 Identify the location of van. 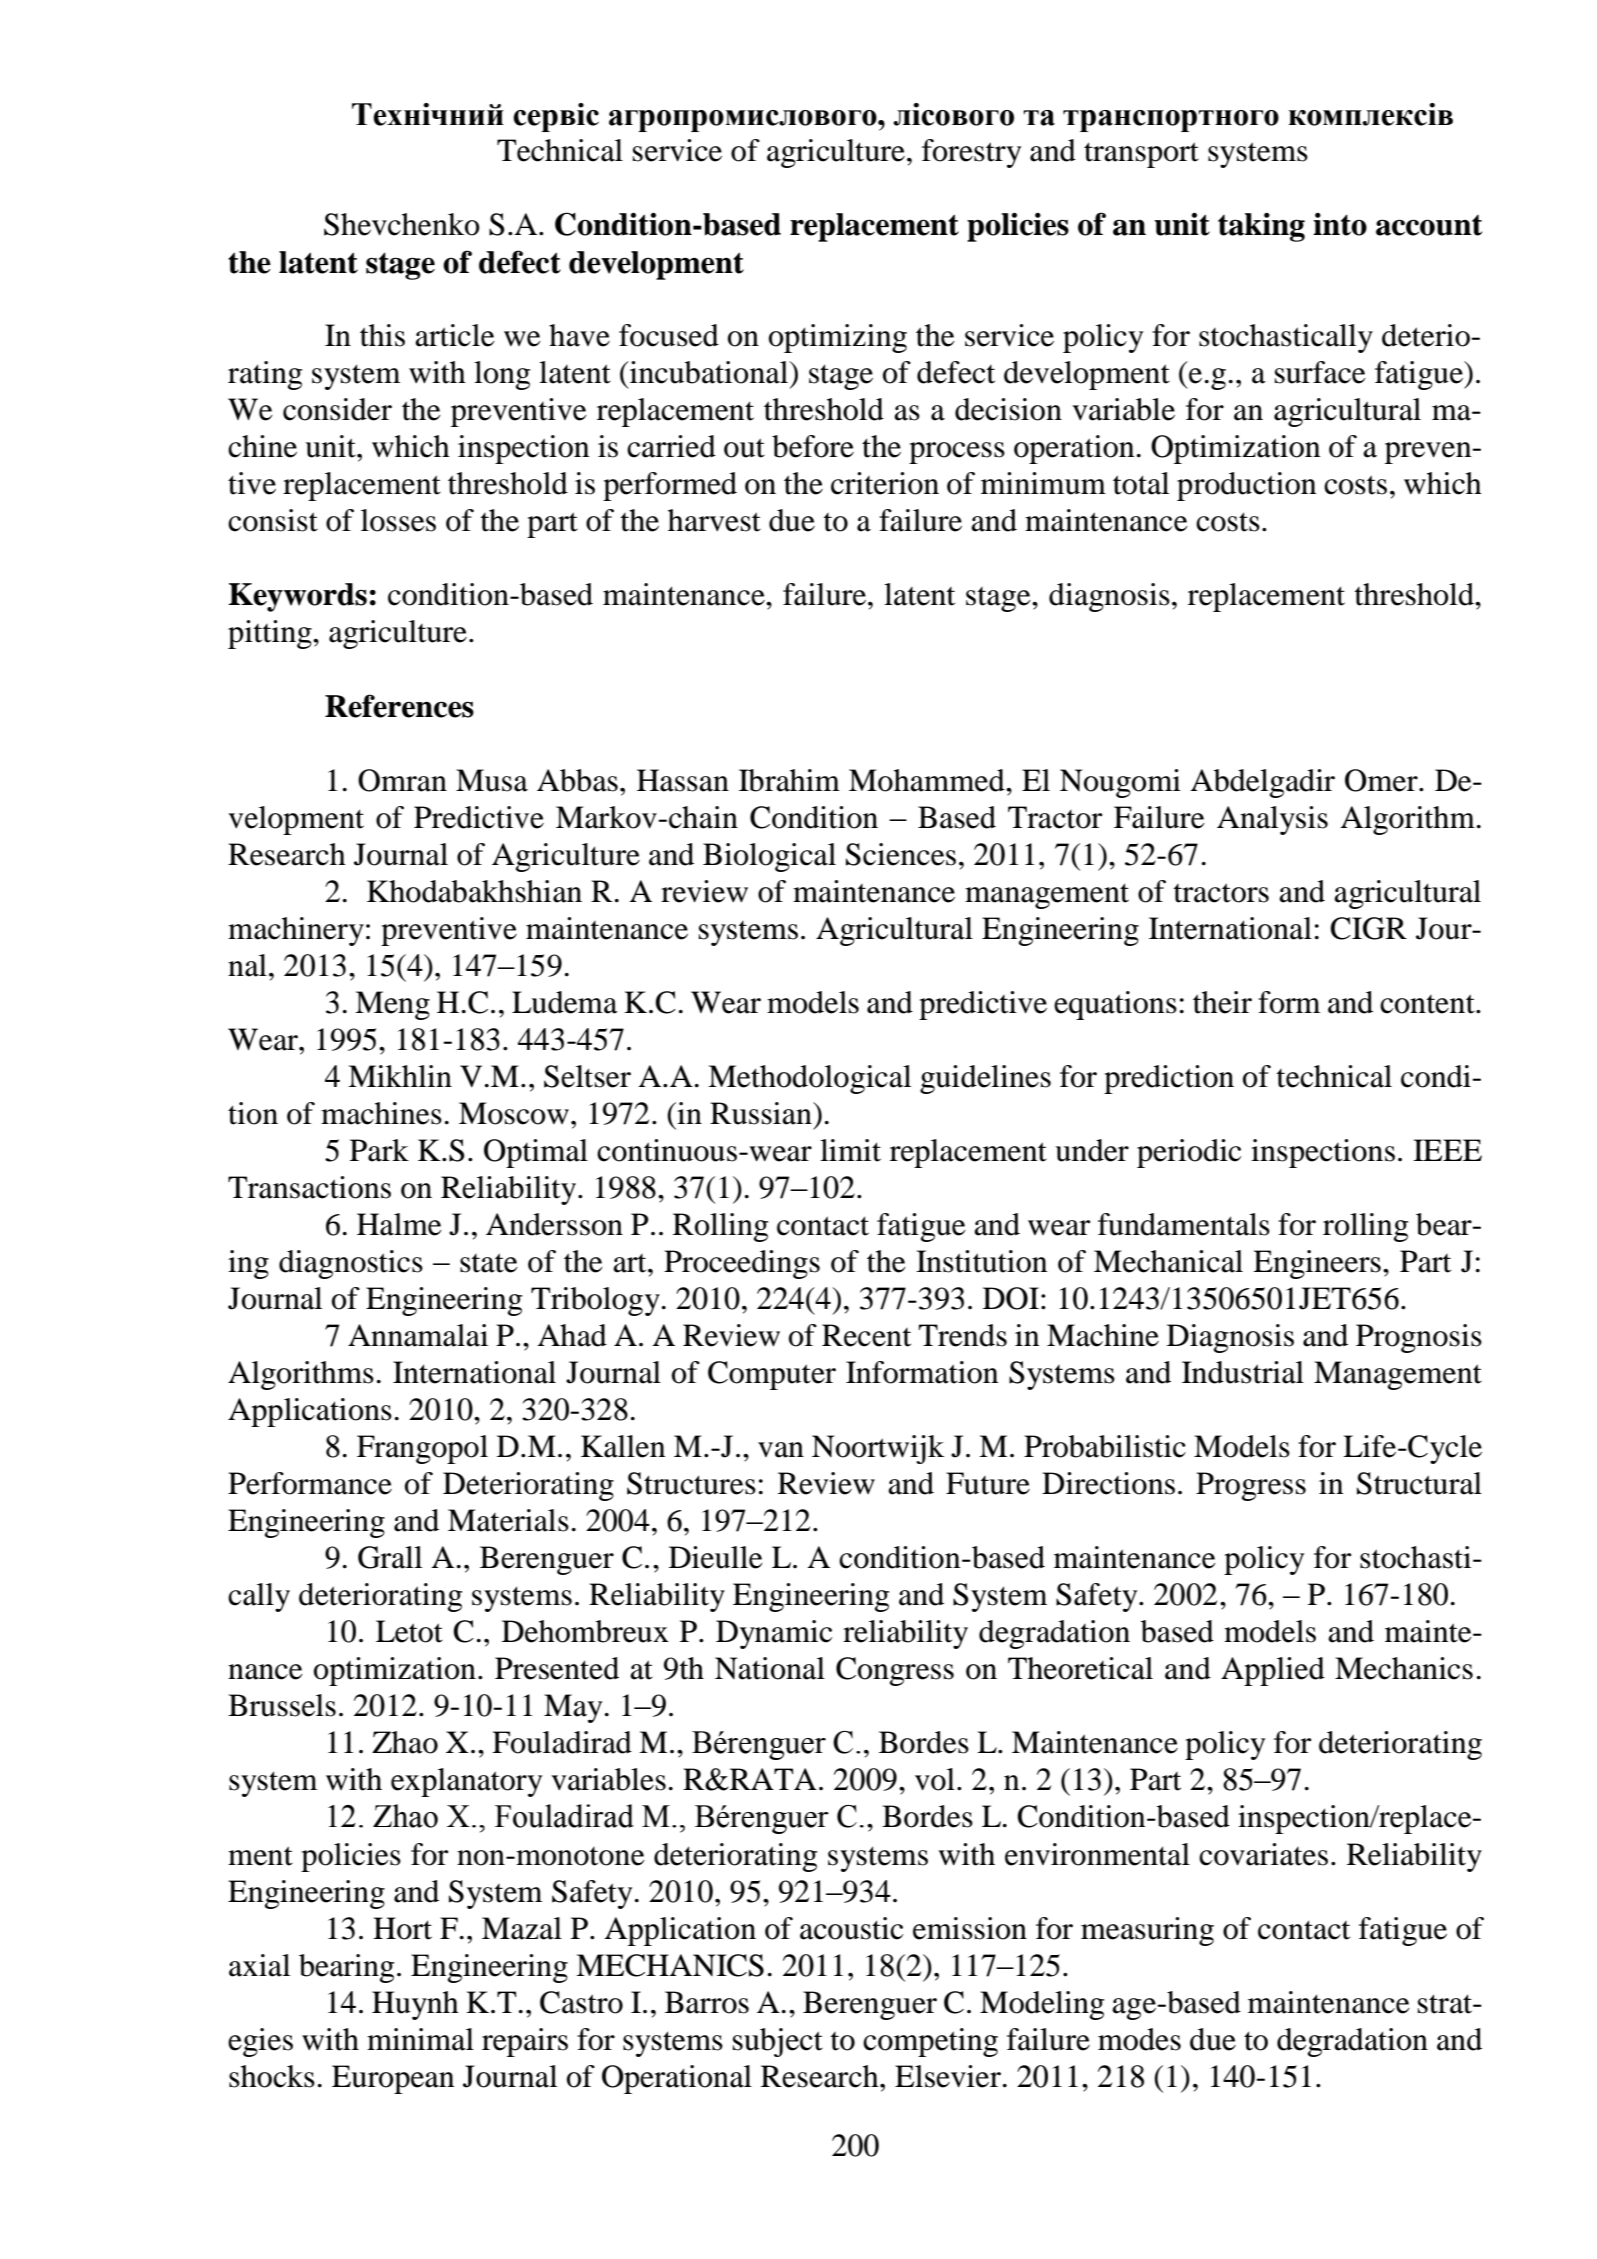
(781, 1450).
